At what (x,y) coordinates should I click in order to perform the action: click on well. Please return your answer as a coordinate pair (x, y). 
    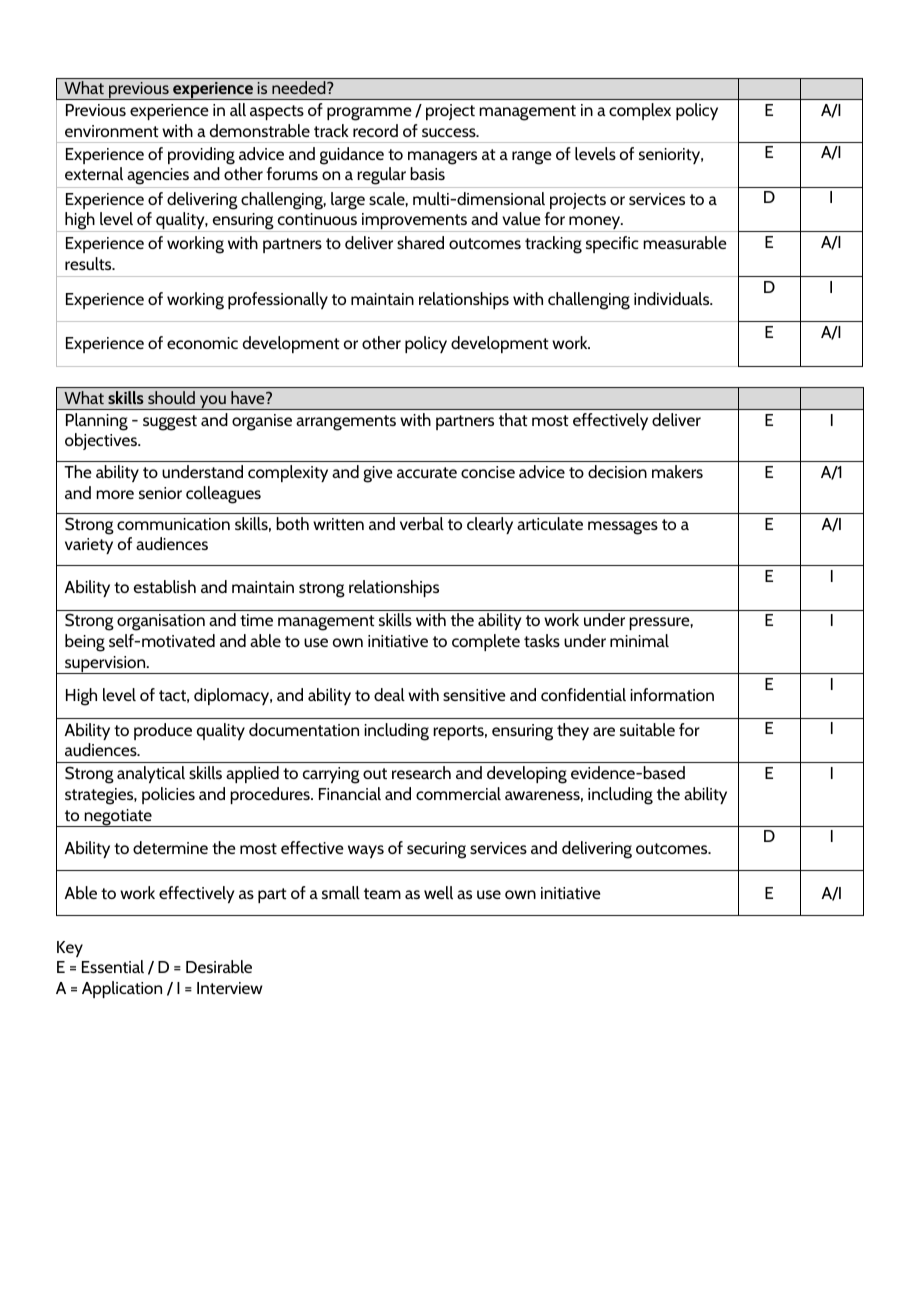
    Looking at the image, I should click on (438, 892).
